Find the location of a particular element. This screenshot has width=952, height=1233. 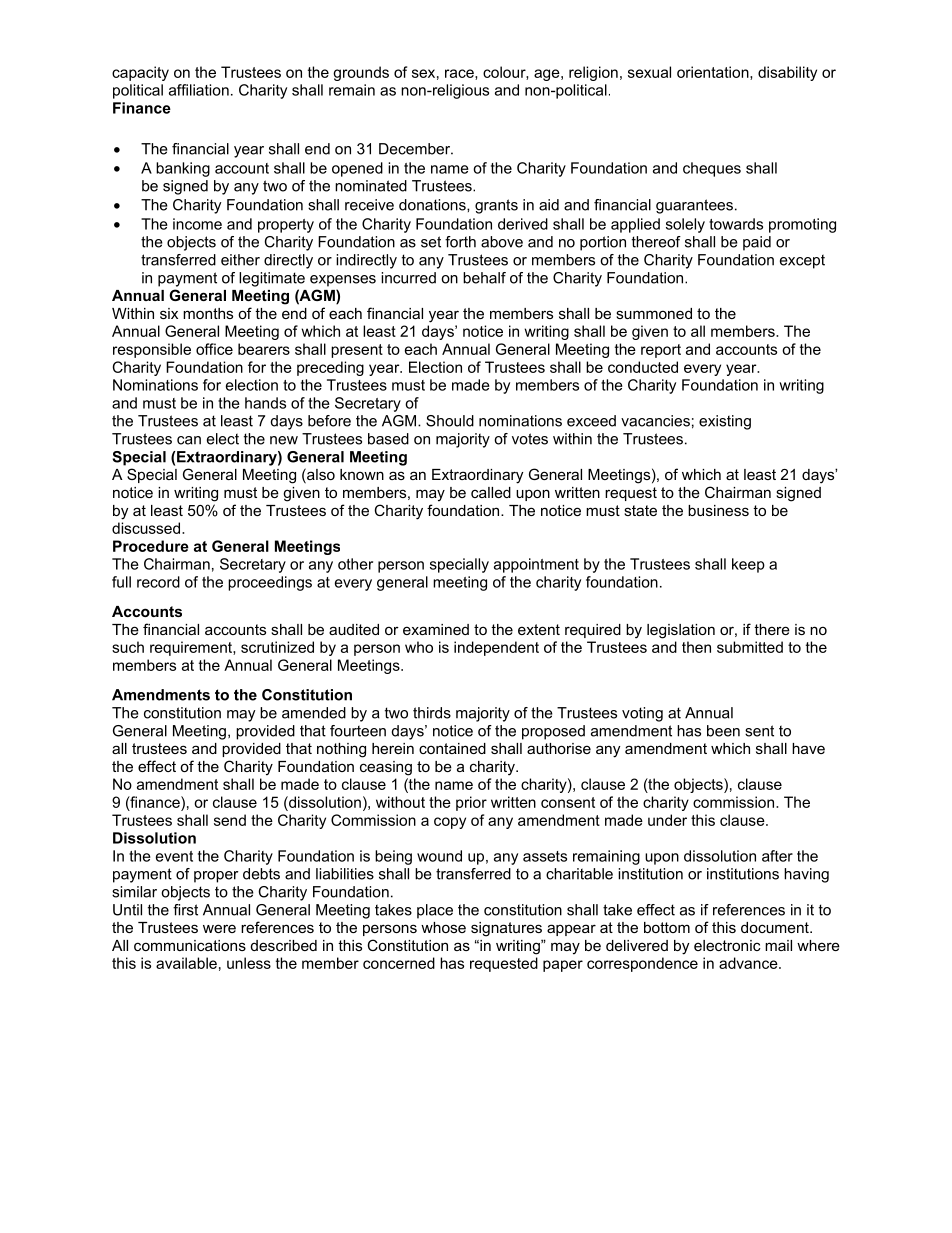

orientation is located at coordinates (713, 72).
